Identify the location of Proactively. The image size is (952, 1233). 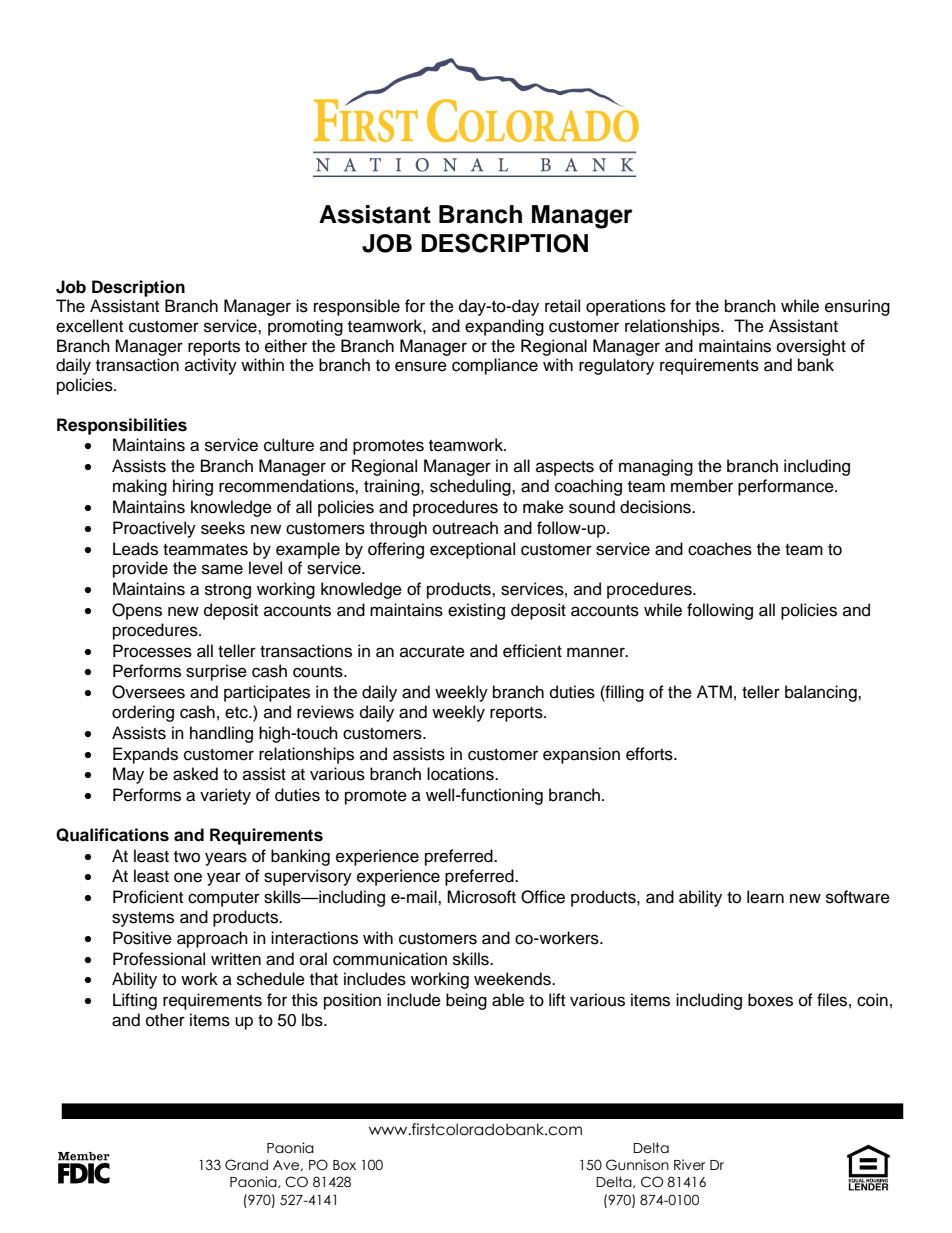
(154, 529).
